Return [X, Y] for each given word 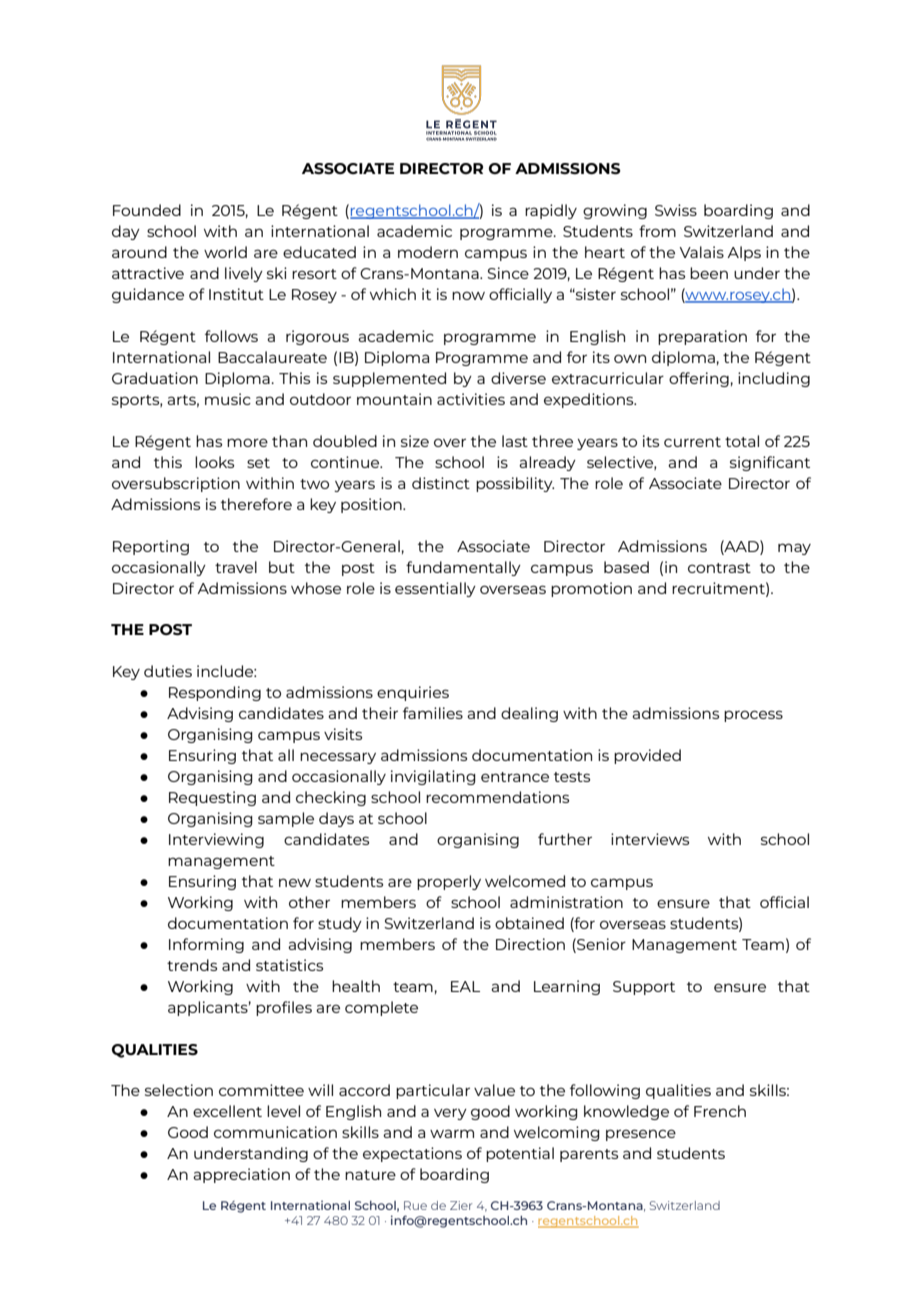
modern [428, 252]
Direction [530, 944]
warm [452, 1133]
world [225, 252]
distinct [441, 483]
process [753, 716]
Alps [744, 253]
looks [214, 462]
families [433, 713]
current [692, 442]
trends [192, 965]
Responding [215, 693]
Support [644, 988]
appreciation [241, 1175]
